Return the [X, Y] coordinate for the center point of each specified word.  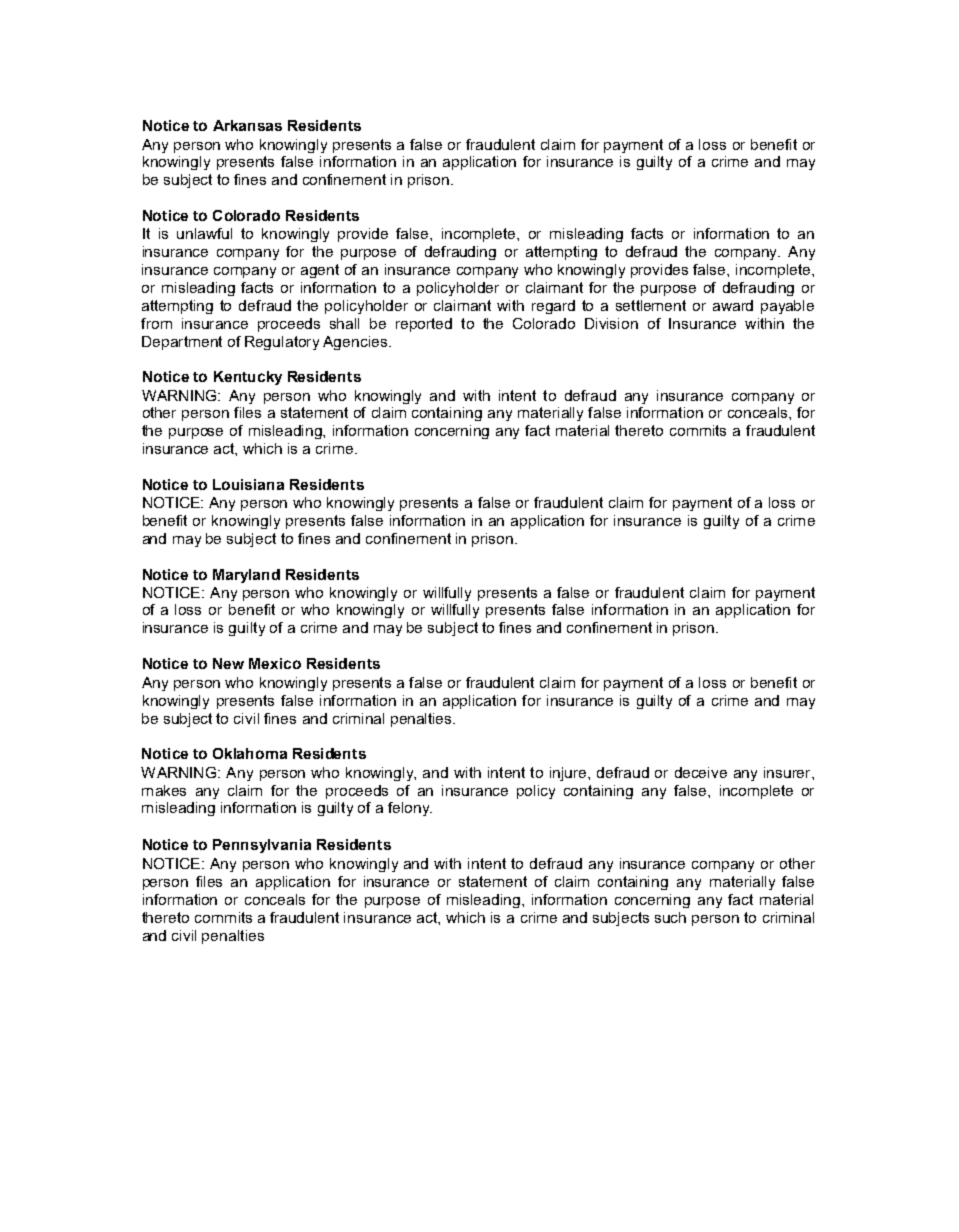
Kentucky [248, 378]
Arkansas [247, 125]
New [228, 663]
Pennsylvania [262, 846]
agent [320, 271]
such [670, 917]
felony [410, 809]
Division [611, 323]
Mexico [275, 663]
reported [424, 325]
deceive [701, 772]
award [733, 305]
